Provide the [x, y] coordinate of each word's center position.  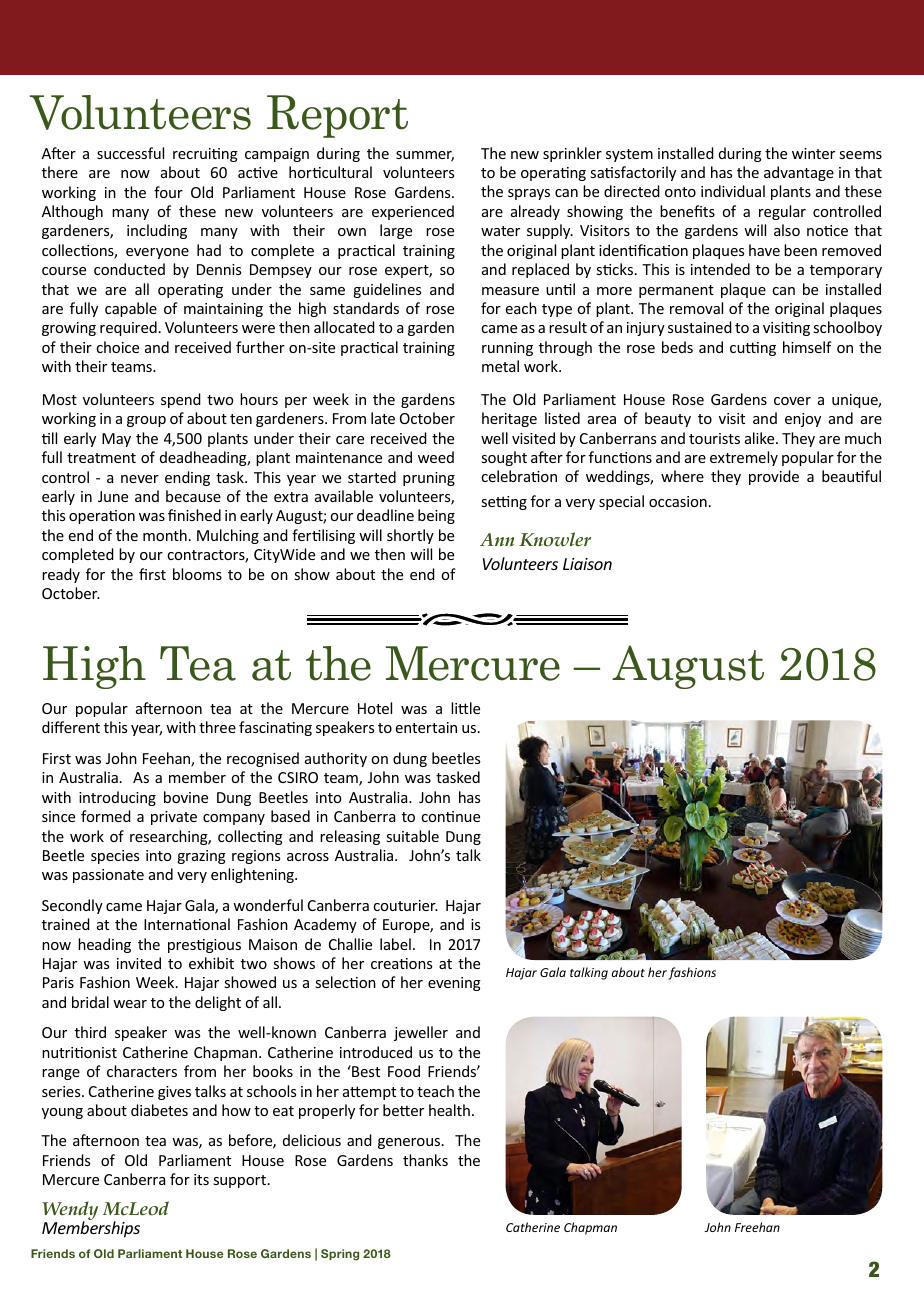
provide [774, 477]
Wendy [70, 1212]
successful [130, 153]
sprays [529, 194]
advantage [799, 173]
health [449, 1110]
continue [450, 816]
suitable [412, 836]
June [113, 496]
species [115, 857]
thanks [425, 1160]
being [436, 516]
